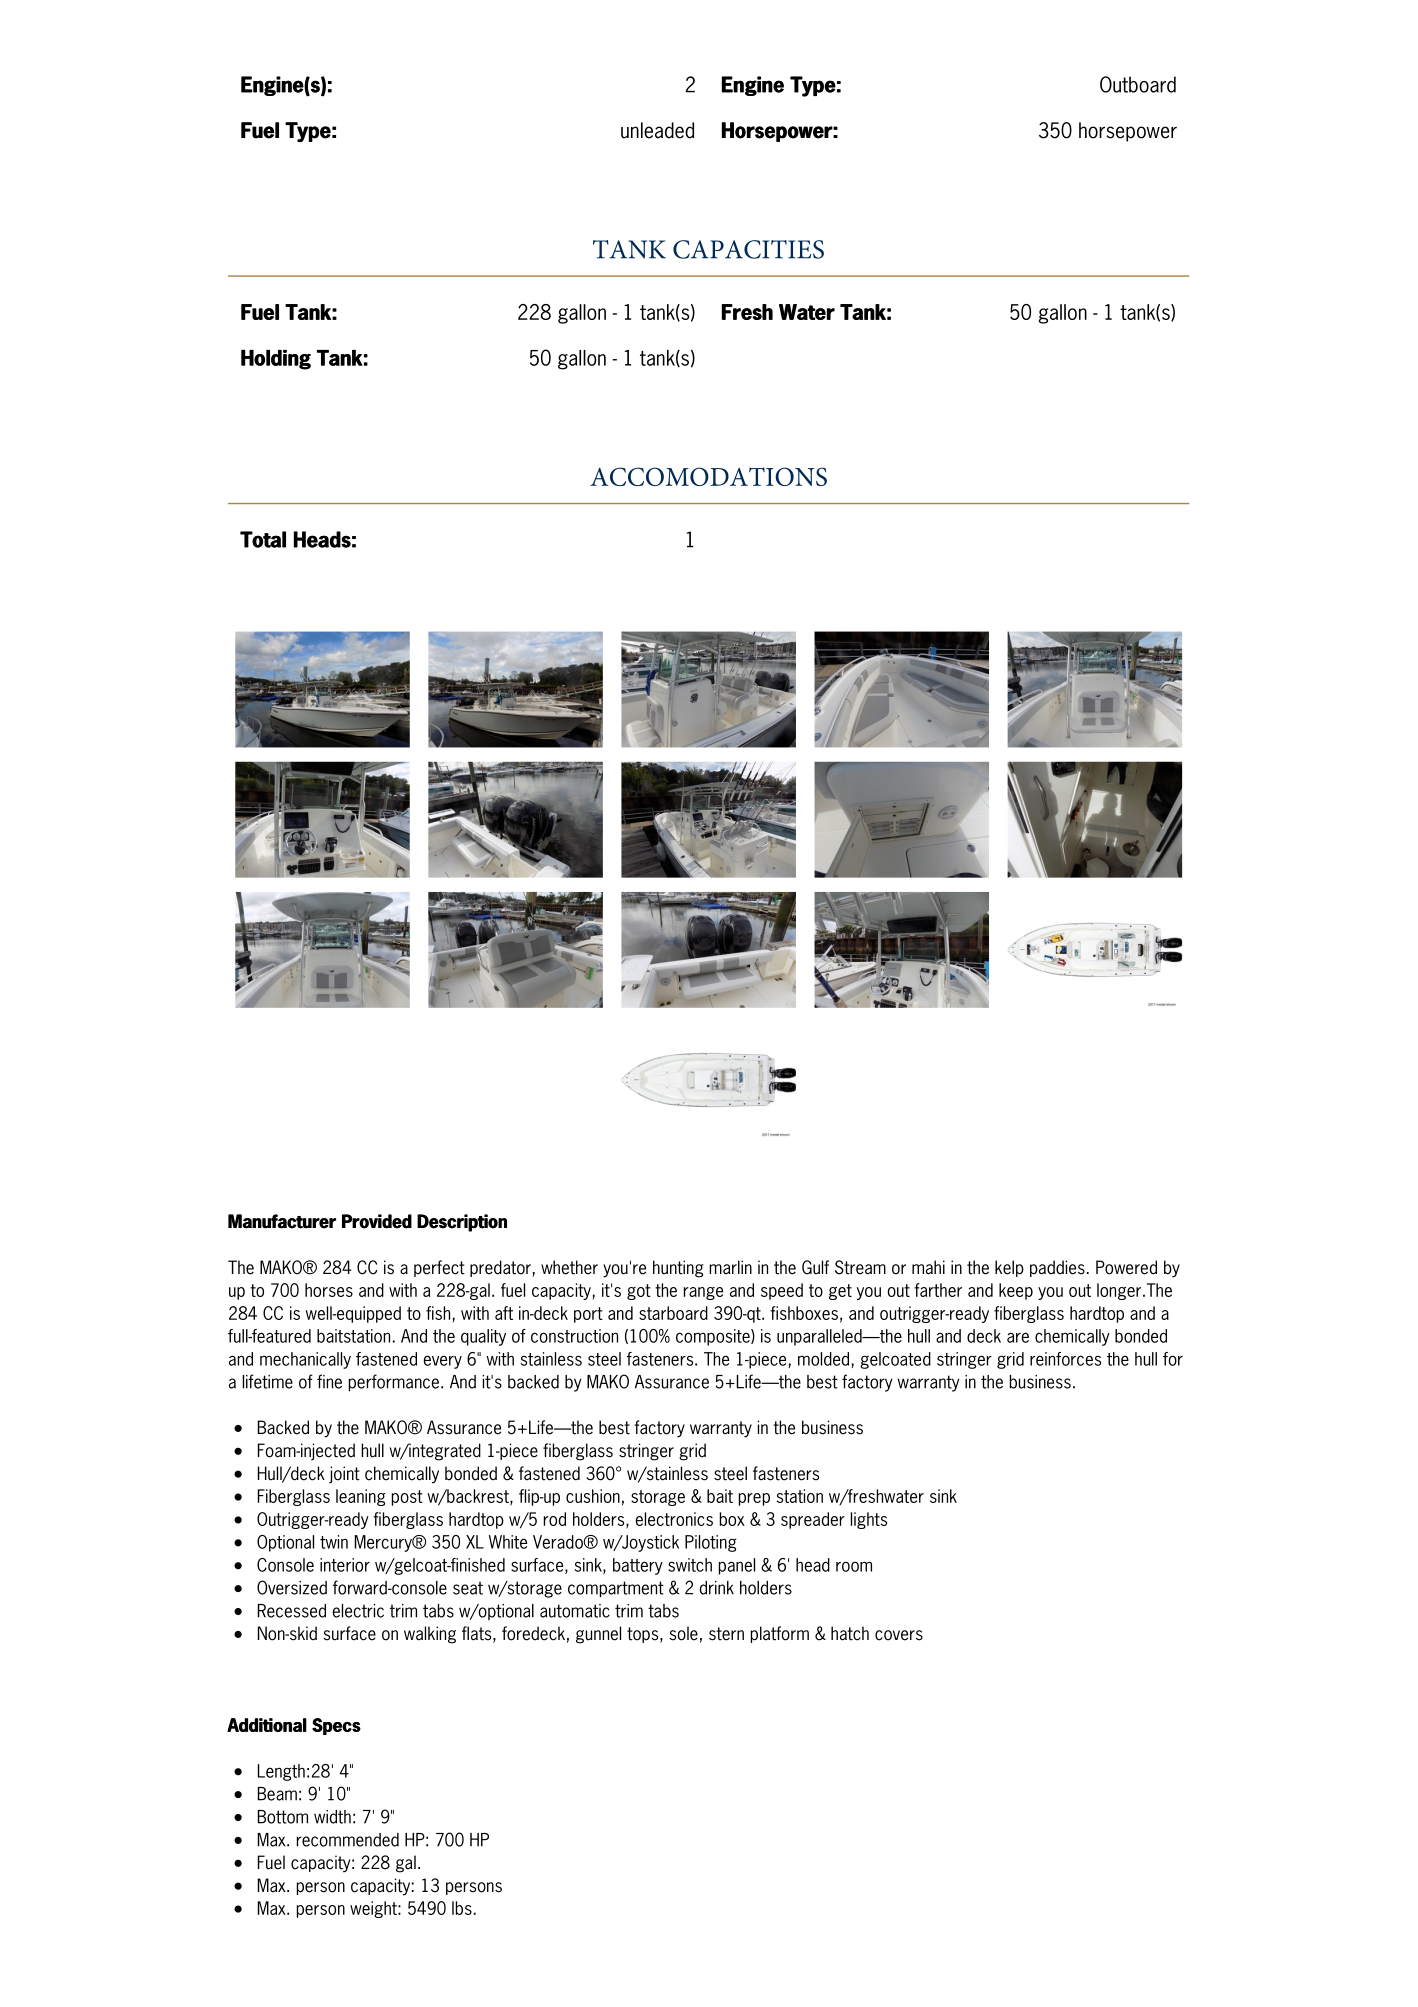  Describe the element at coordinates (348, 1840) in the screenshot. I see `recommended` at that location.
